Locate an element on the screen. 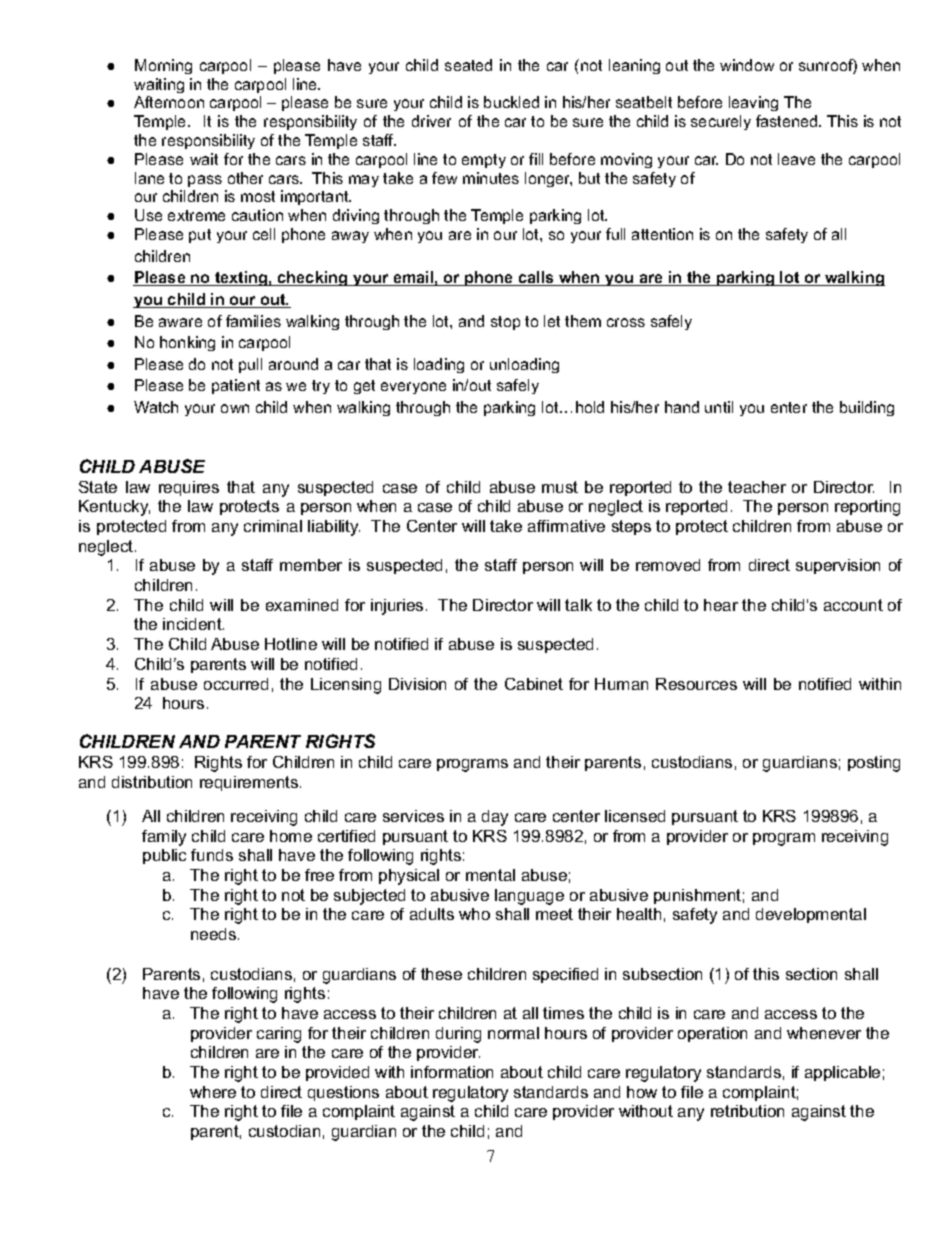  retribution is located at coordinates (747, 1111).
